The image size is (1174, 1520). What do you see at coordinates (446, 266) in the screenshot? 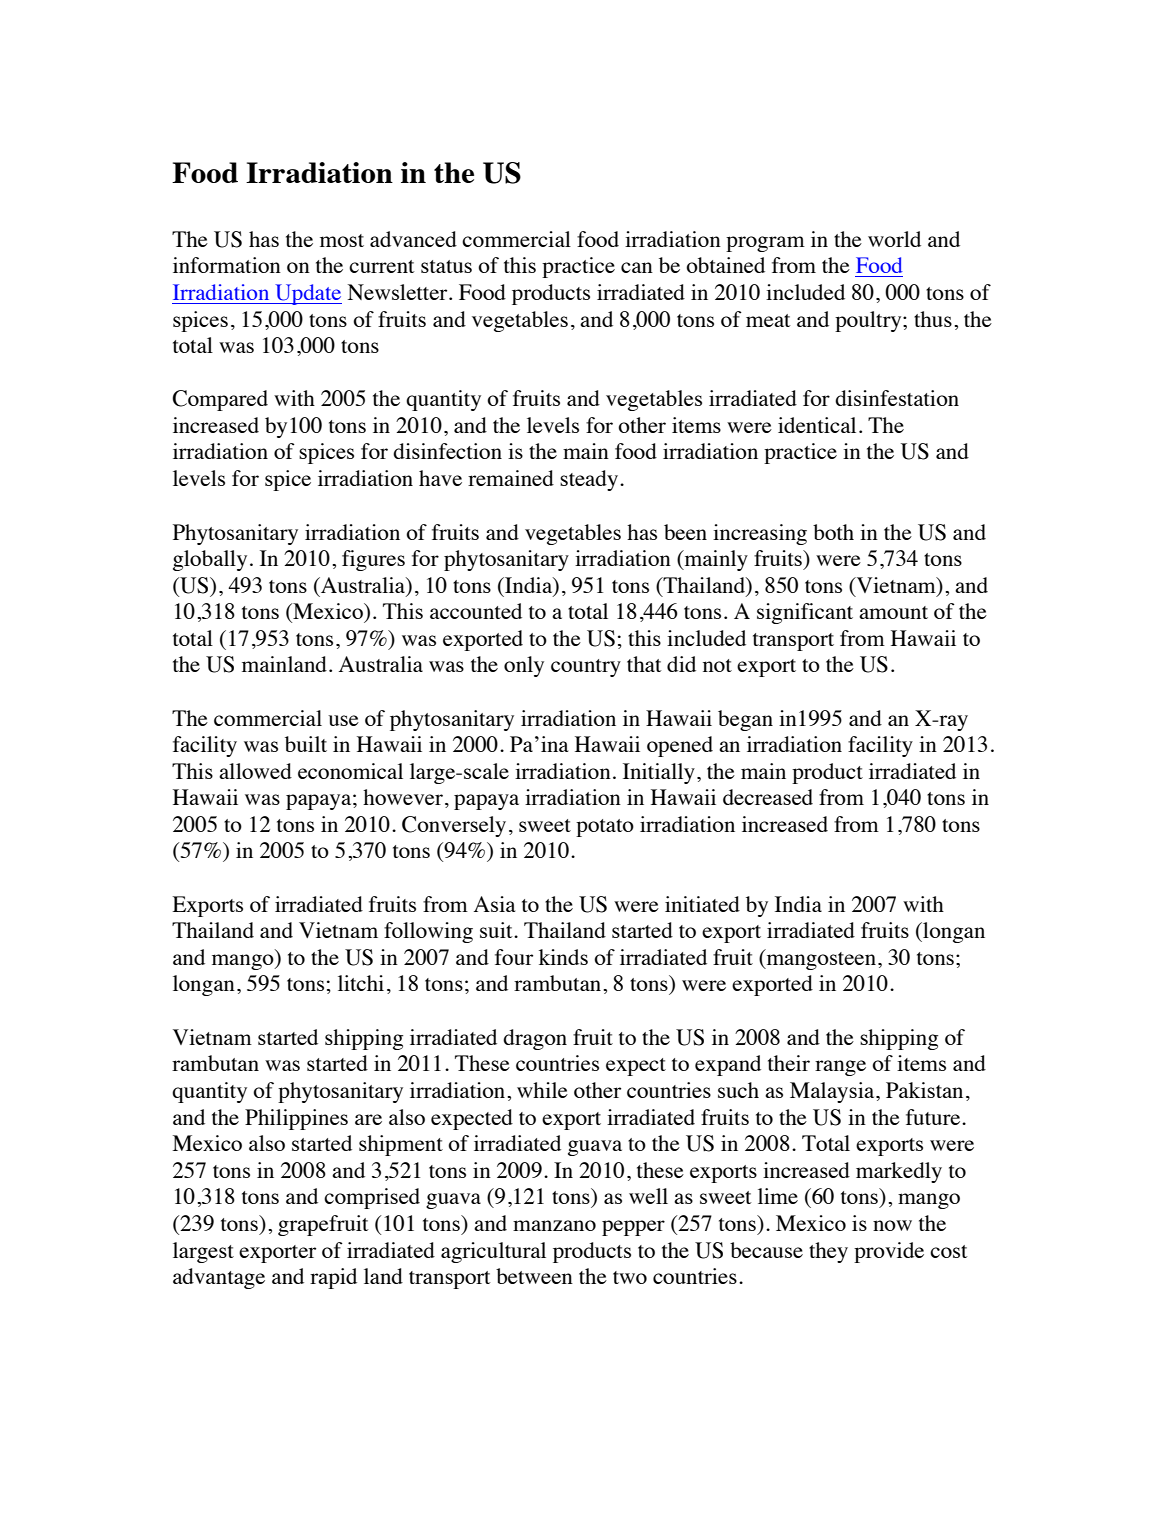
I see `status` at bounding box center [446, 266].
